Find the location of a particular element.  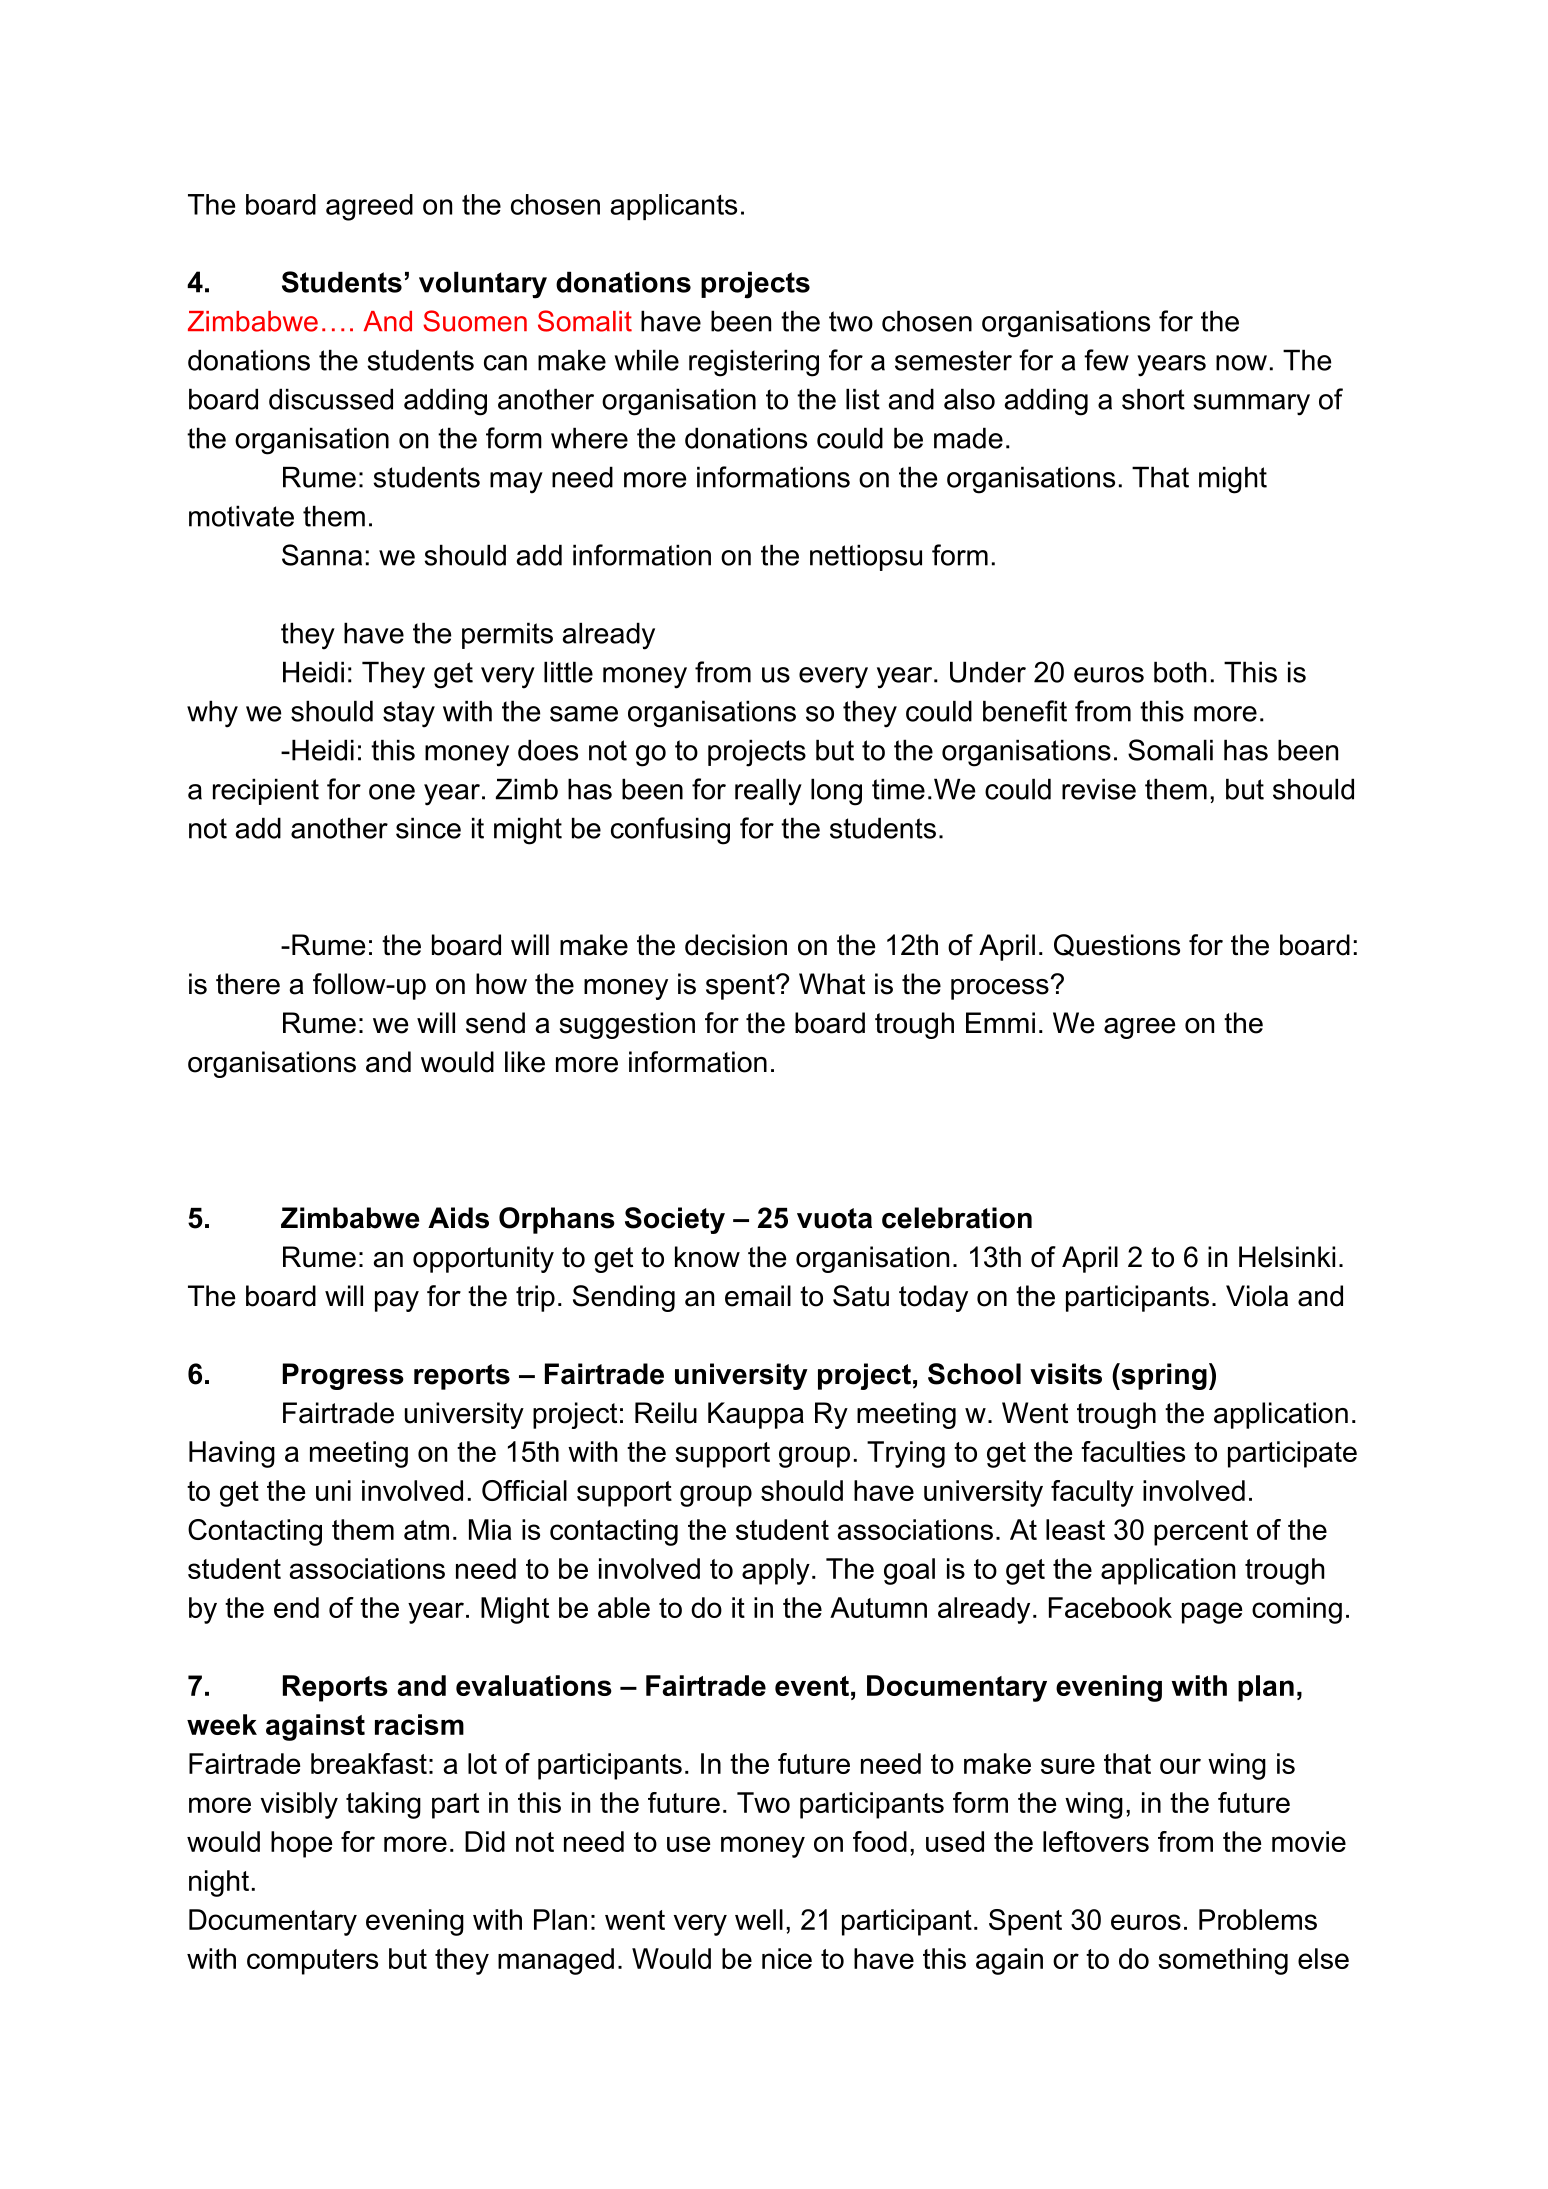

applicants is located at coordinates (673, 207).
